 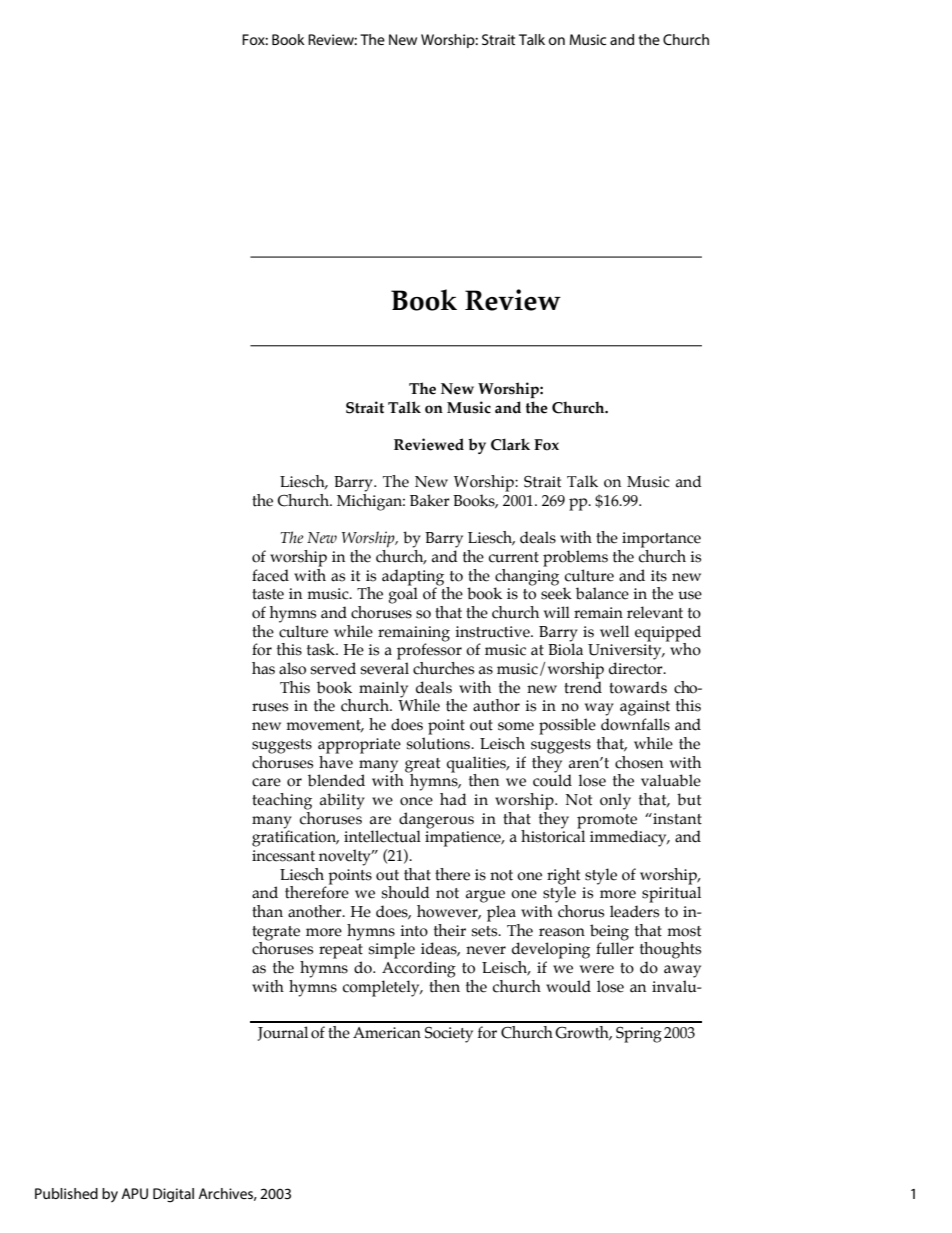 I want to click on simple, so click(x=392, y=950).
